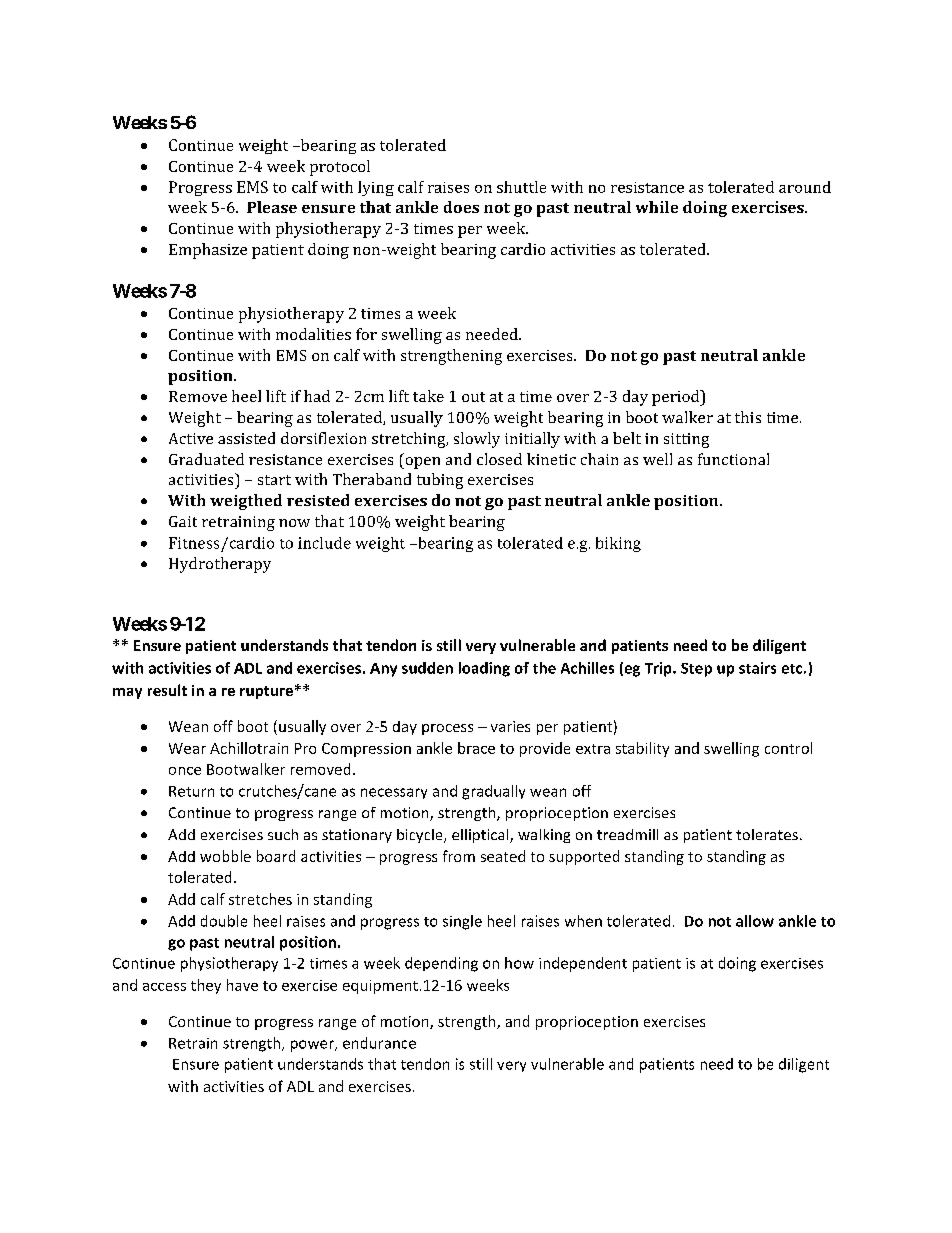 The image size is (952, 1233). What do you see at coordinates (757, 668) in the screenshot?
I see `stairs` at bounding box center [757, 668].
